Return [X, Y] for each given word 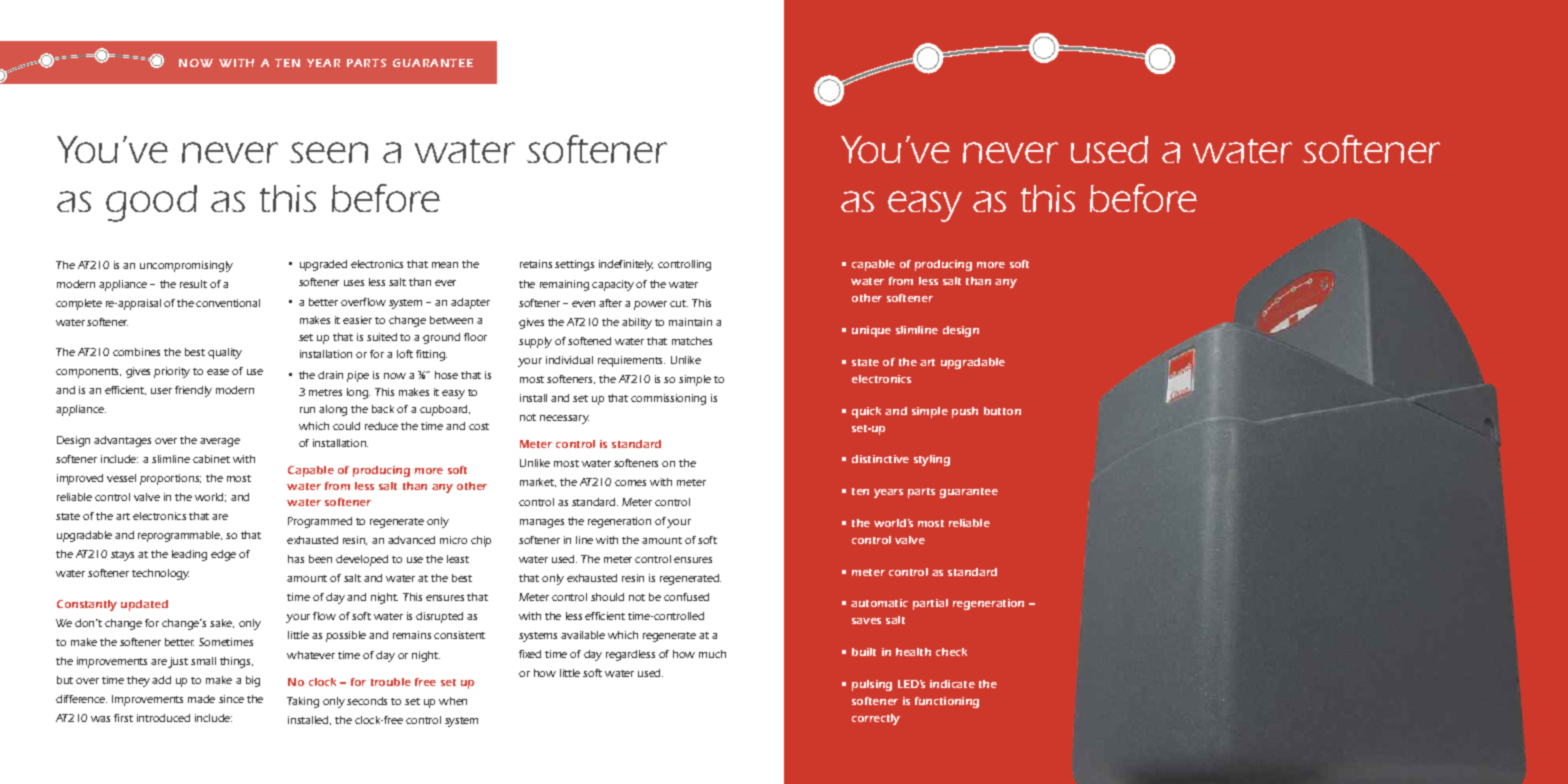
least [458, 559]
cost [479, 426]
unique [871, 331]
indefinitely [626, 265]
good [151, 203]
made [201, 699]
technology [160, 574]
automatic [879, 603]
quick [866, 412]
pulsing [872, 685]
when [453, 701]
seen [329, 152]
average [220, 442]
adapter [470, 303]
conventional [228, 303]
